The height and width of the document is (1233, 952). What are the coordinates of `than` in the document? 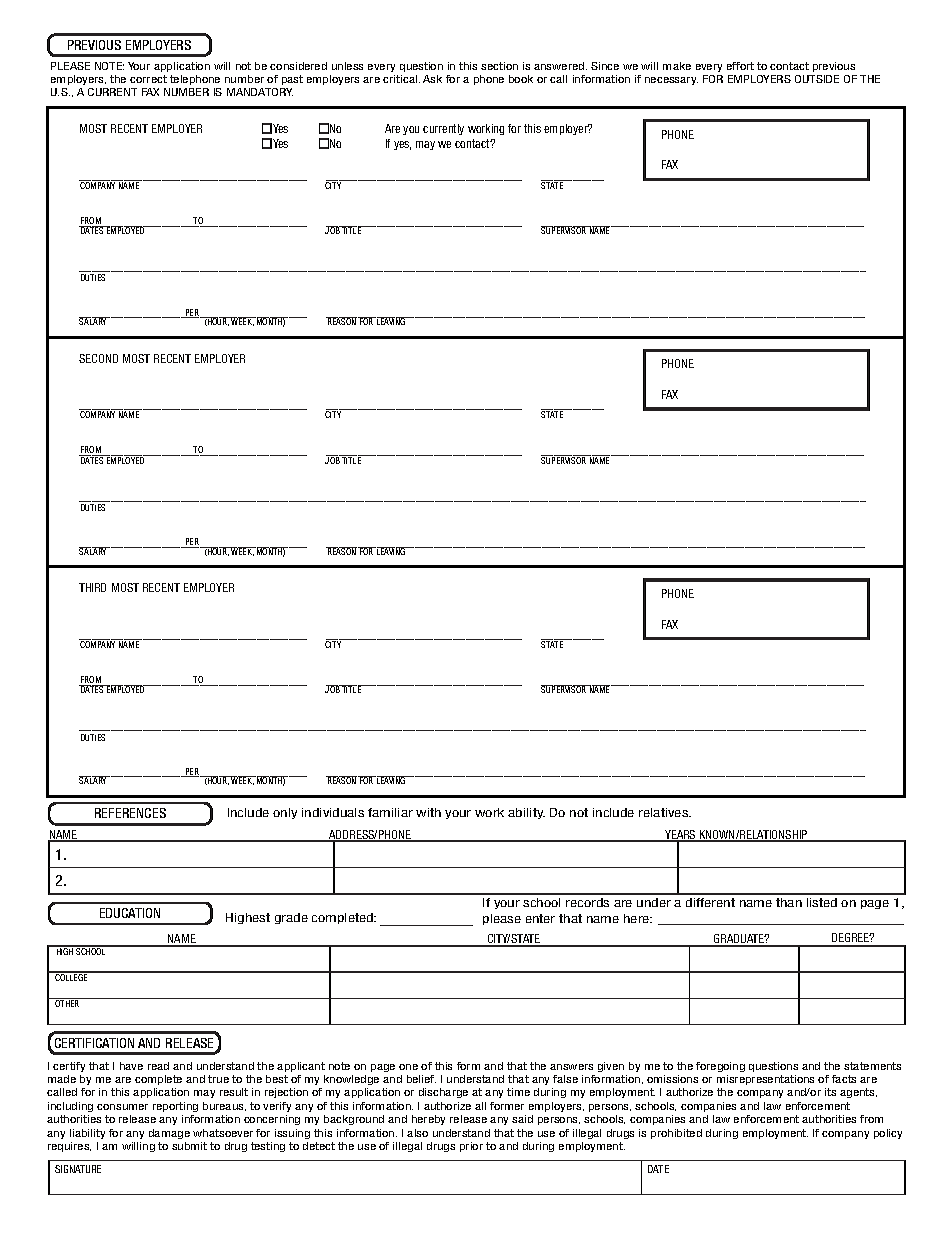 It's located at (789, 902).
